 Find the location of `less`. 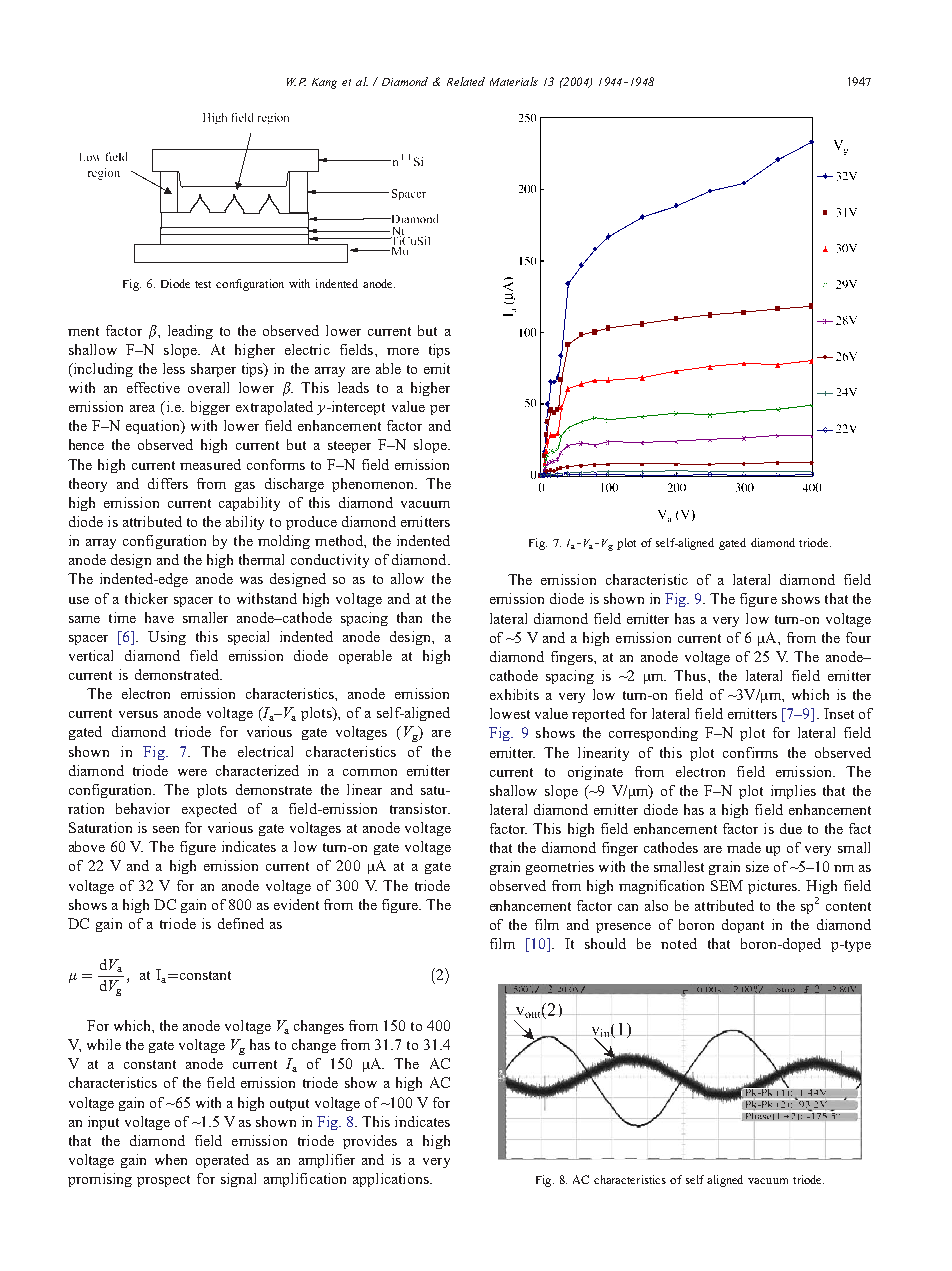

less is located at coordinates (174, 368).
